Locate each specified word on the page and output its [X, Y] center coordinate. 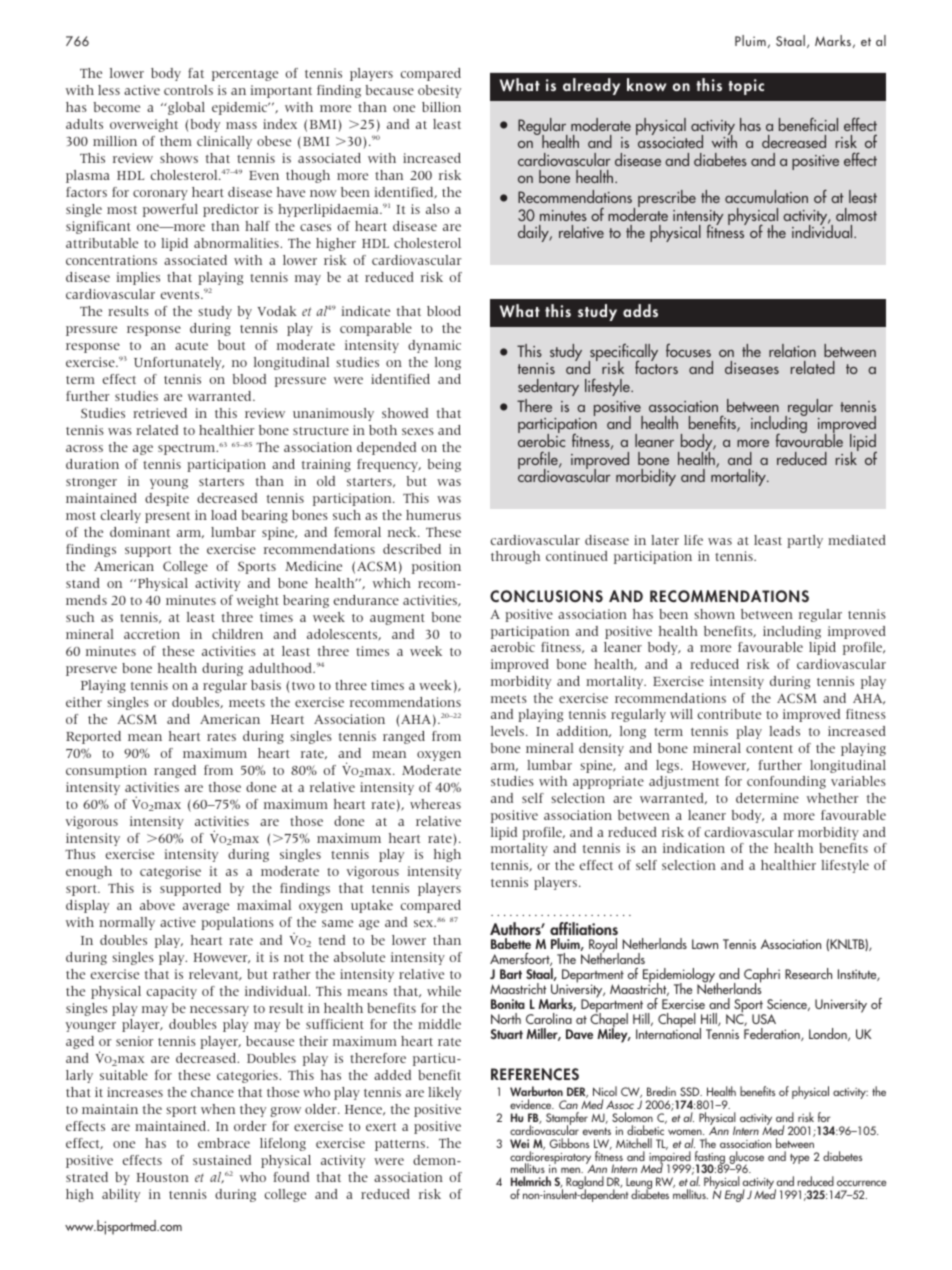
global [185, 108]
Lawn [705, 944]
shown [715, 614]
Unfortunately [179, 363]
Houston [162, 1177]
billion [441, 107]
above [157, 905]
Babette [511, 943]
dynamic [434, 346]
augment [397, 619]
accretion [152, 634]
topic [746, 87]
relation [792, 350]
